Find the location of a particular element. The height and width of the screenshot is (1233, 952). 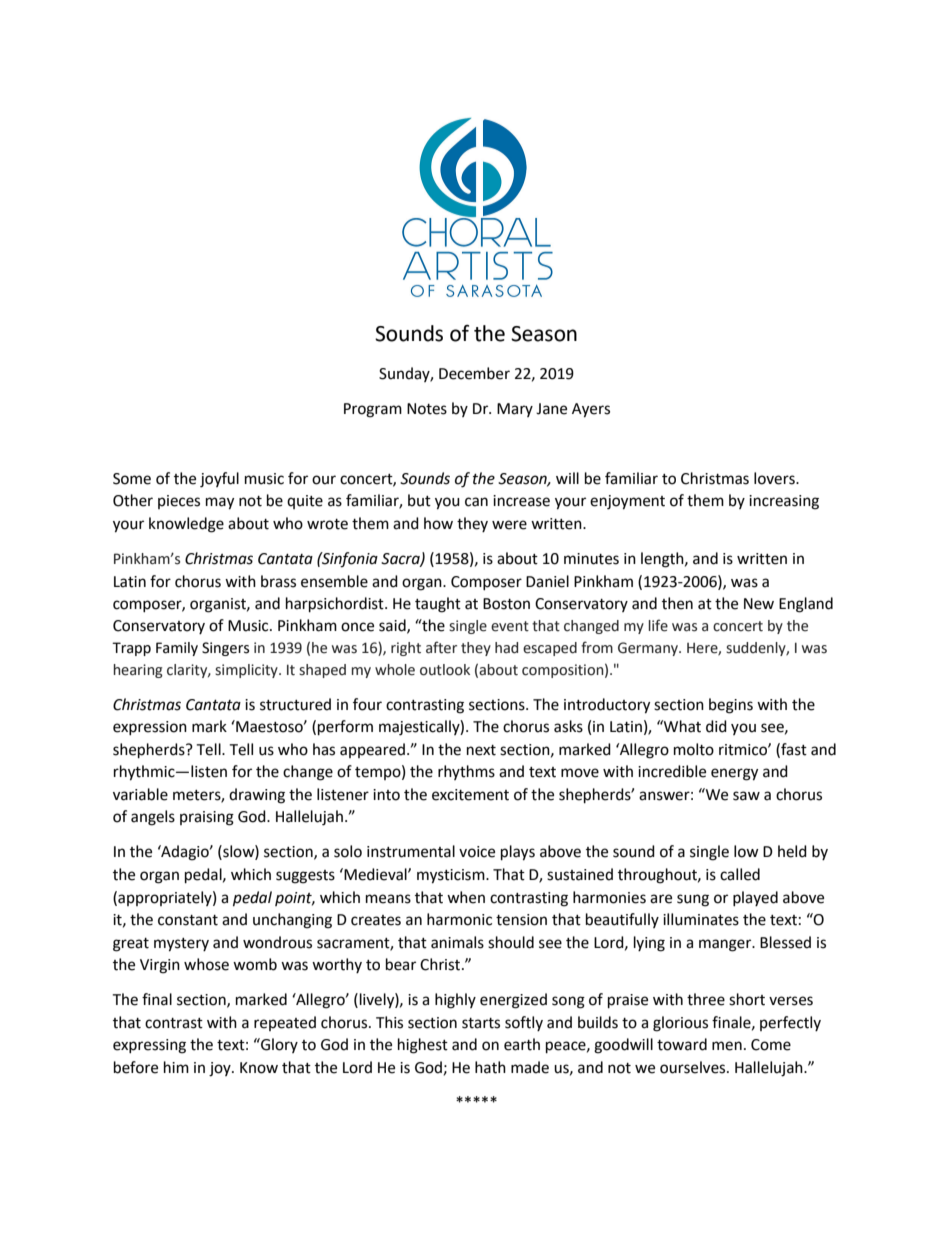

did is located at coordinates (716, 726).
